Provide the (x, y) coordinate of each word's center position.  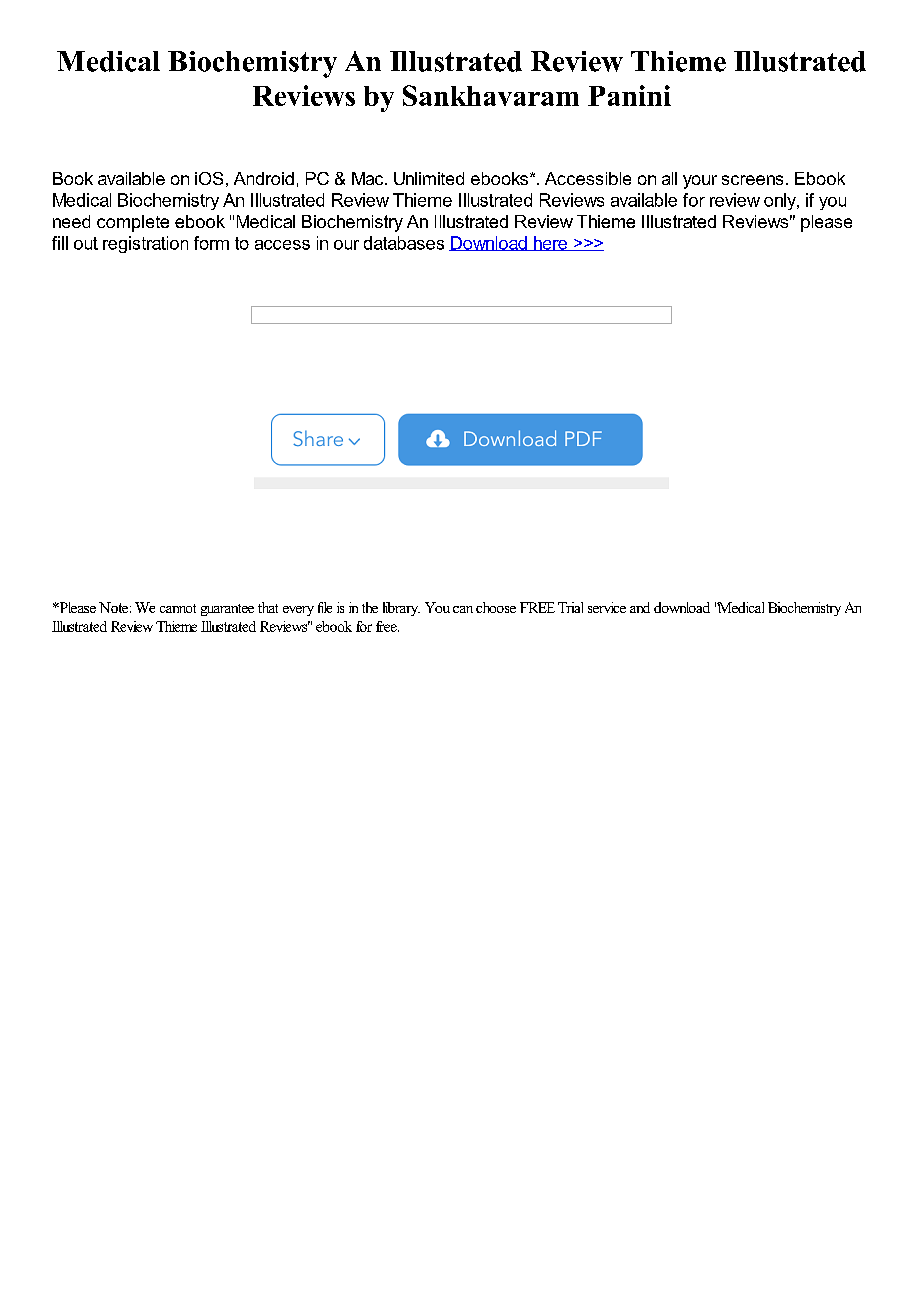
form (211, 243)
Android (264, 178)
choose (496, 607)
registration (145, 244)
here (550, 243)
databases (404, 243)
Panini (629, 95)
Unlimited (429, 178)
